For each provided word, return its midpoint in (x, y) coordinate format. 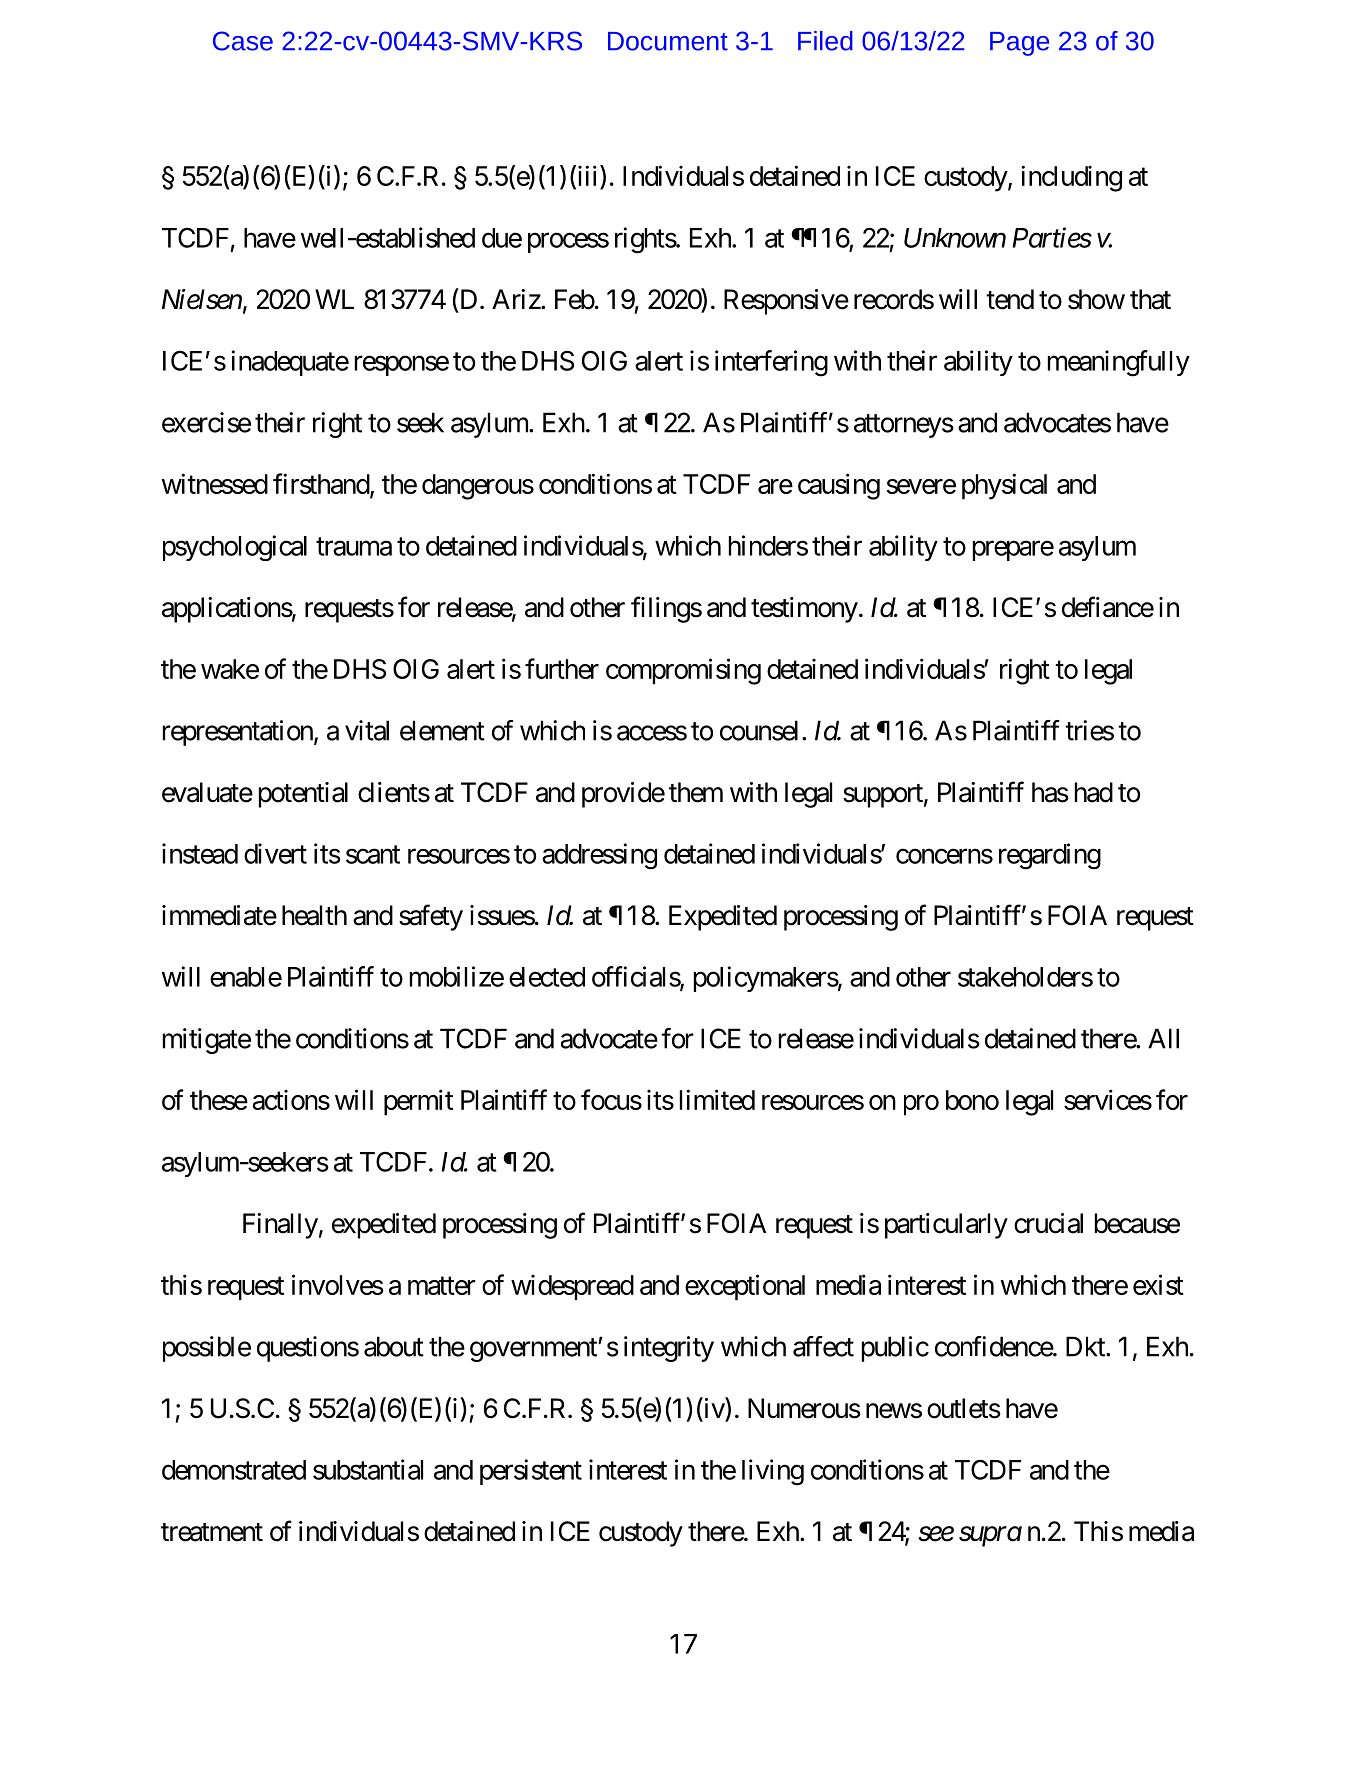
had (1094, 792)
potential (303, 795)
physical (1004, 486)
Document (668, 41)
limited (717, 1099)
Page (1019, 44)
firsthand (322, 485)
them (696, 792)
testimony (804, 610)
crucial (1048, 1223)
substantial (368, 1469)
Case (243, 41)
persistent (531, 1472)
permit (418, 1102)
